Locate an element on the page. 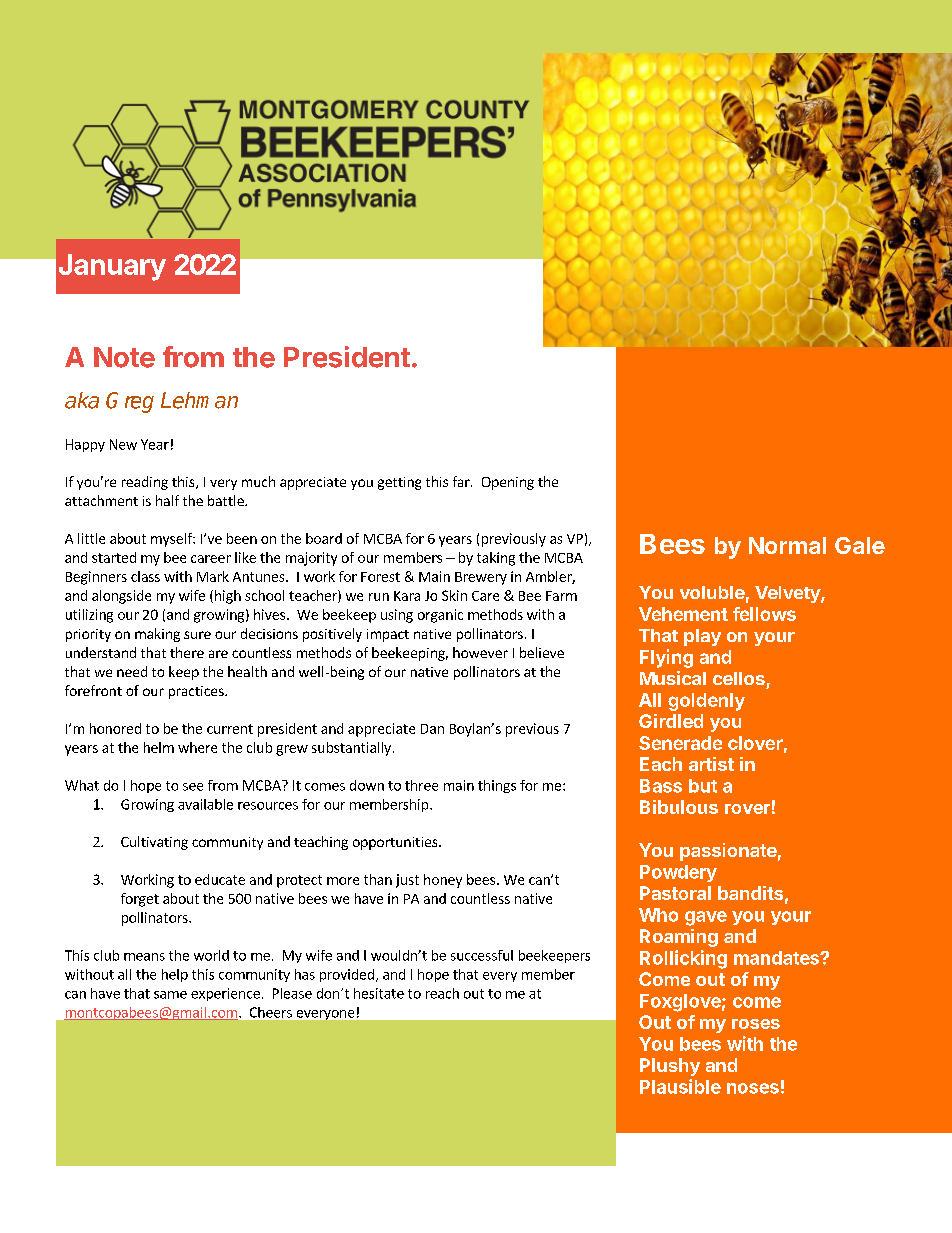 The image size is (952, 1233). same is located at coordinates (170, 995).
